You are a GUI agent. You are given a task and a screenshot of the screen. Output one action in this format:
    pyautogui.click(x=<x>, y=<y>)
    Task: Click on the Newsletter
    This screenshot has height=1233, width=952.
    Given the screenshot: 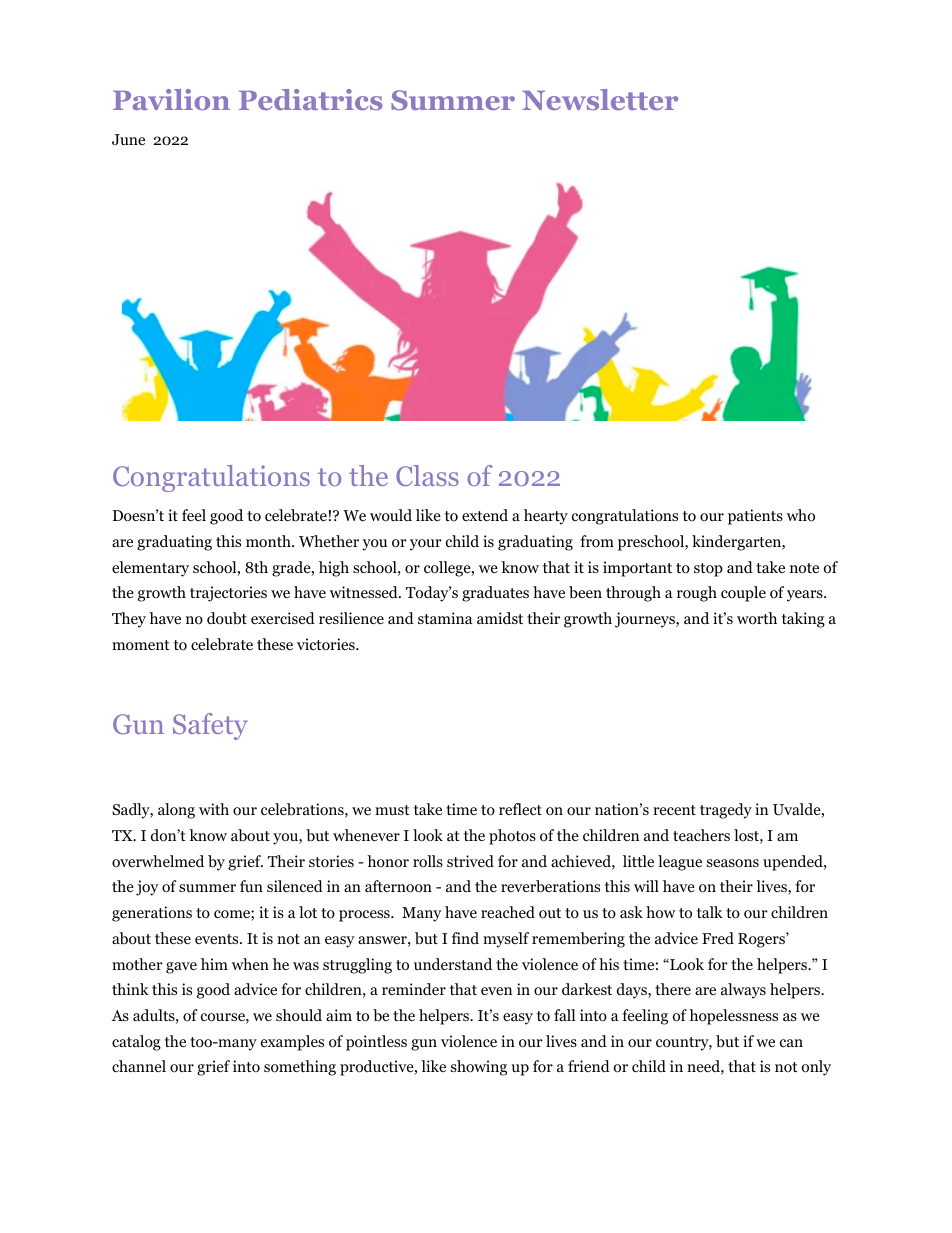 What is the action you would take?
    pyautogui.click(x=600, y=99)
